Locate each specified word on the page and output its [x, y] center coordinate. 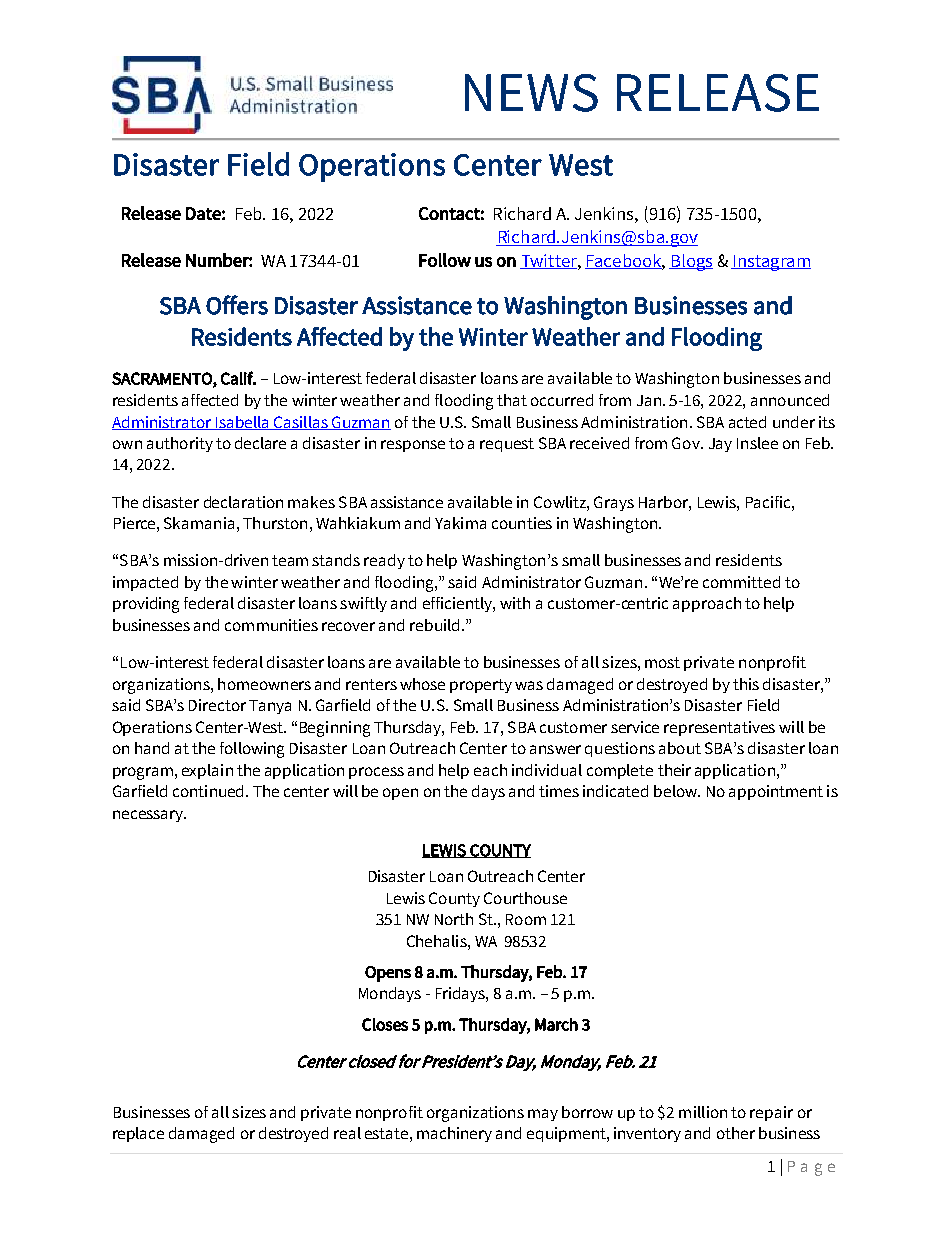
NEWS [531, 93]
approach [707, 604]
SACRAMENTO [163, 379]
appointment [776, 792]
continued [208, 791]
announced [790, 400]
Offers [237, 305]
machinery [454, 1134]
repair [771, 1113]
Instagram [771, 263]
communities [271, 625]
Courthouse [525, 898]
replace [138, 1134]
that [512, 400]
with [515, 603]
